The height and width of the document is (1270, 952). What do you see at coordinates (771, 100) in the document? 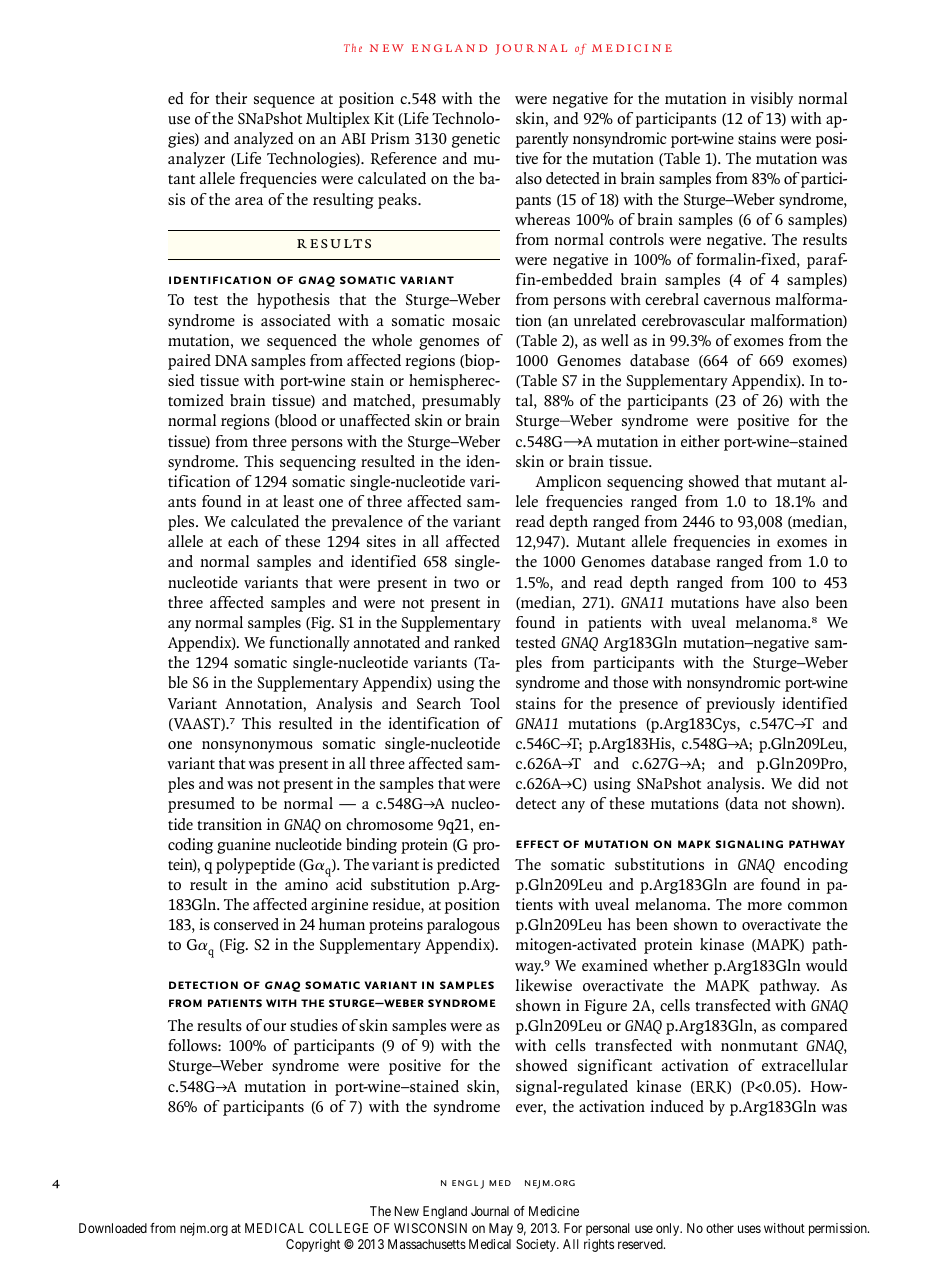
I see `visibly` at bounding box center [771, 100].
